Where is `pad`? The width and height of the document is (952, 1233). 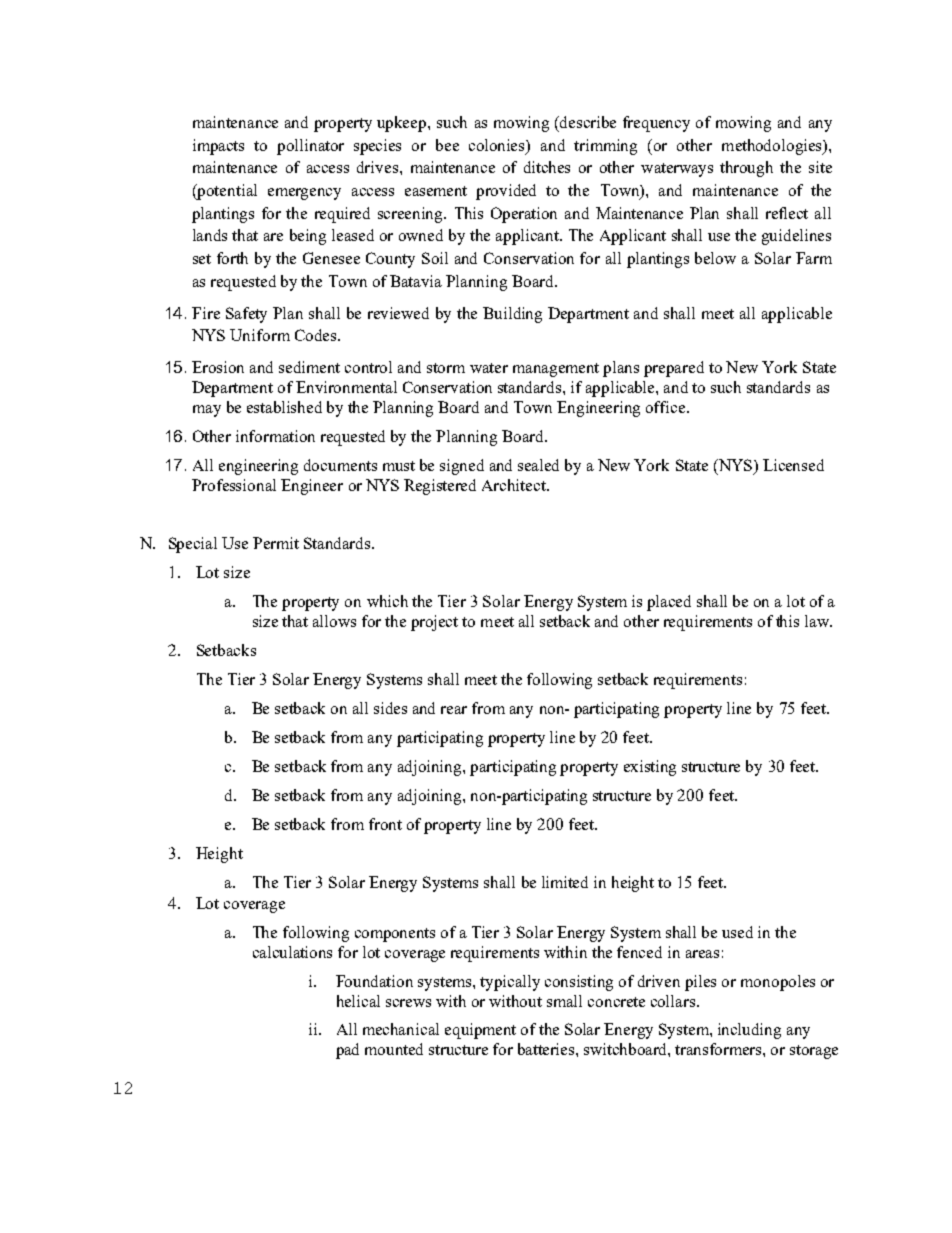 pad is located at coordinates (347, 1051).
